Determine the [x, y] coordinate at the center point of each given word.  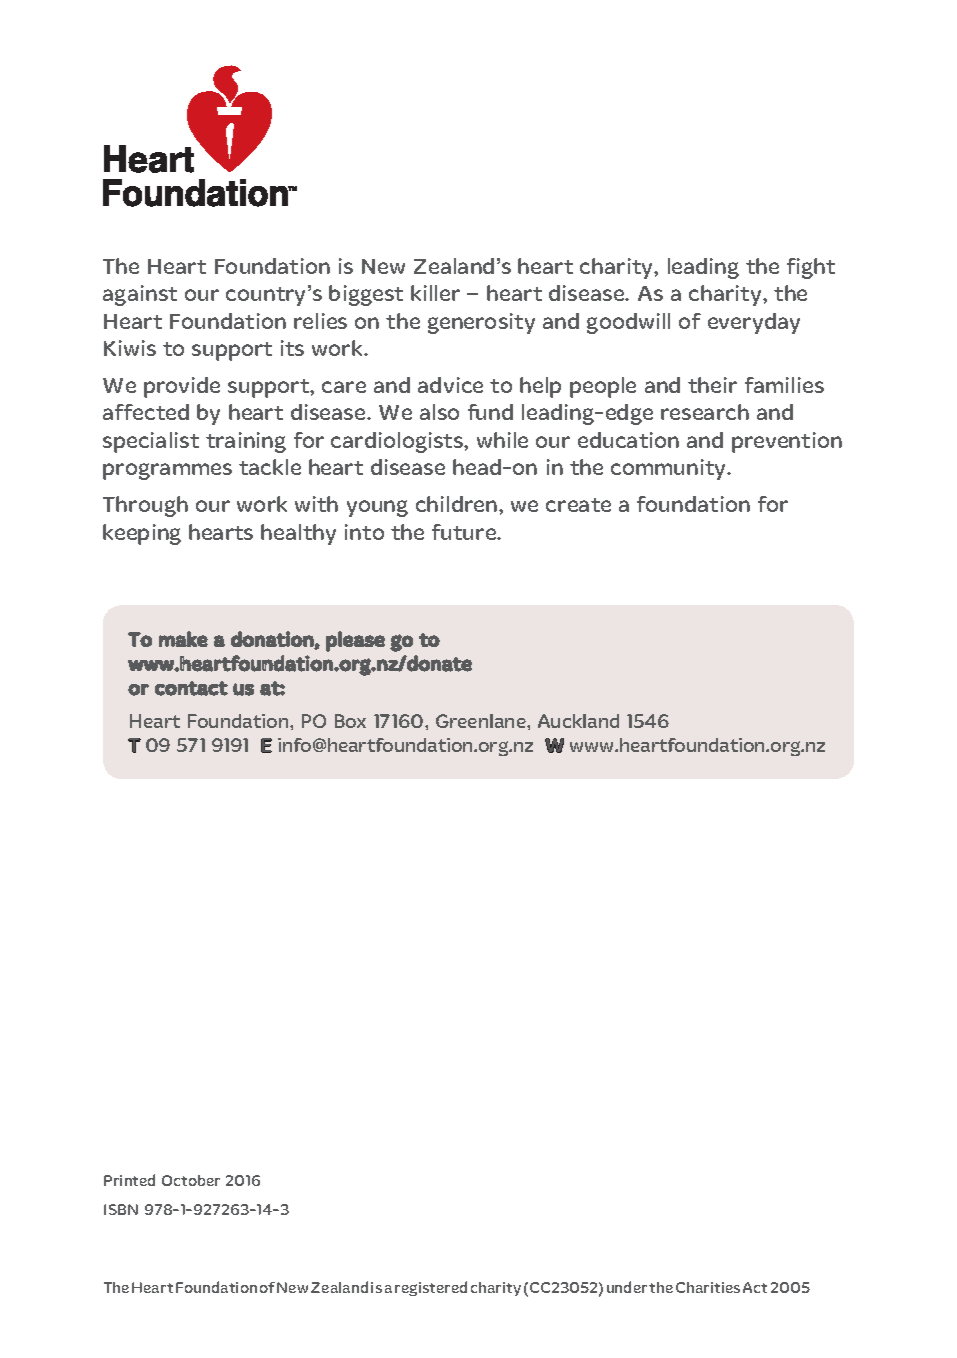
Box [350, 721]
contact [191, 688]
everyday [754, 323]
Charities [708, 1287]
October [191, 1180]
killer [435, 293]
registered [431, 1288]
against [140, 295]
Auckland [578, 721]
